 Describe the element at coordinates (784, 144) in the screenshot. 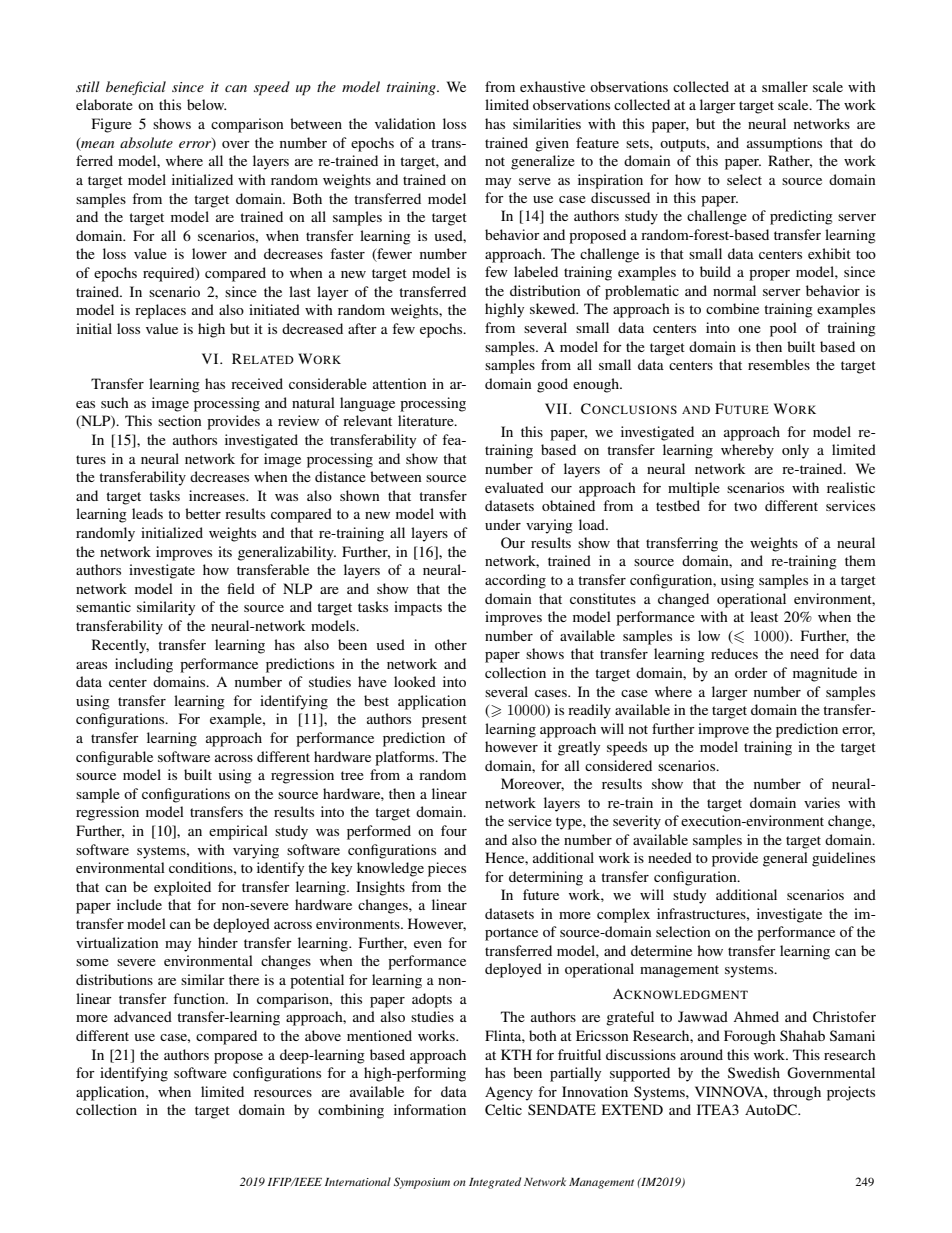

I see `assumptions` at that location.
